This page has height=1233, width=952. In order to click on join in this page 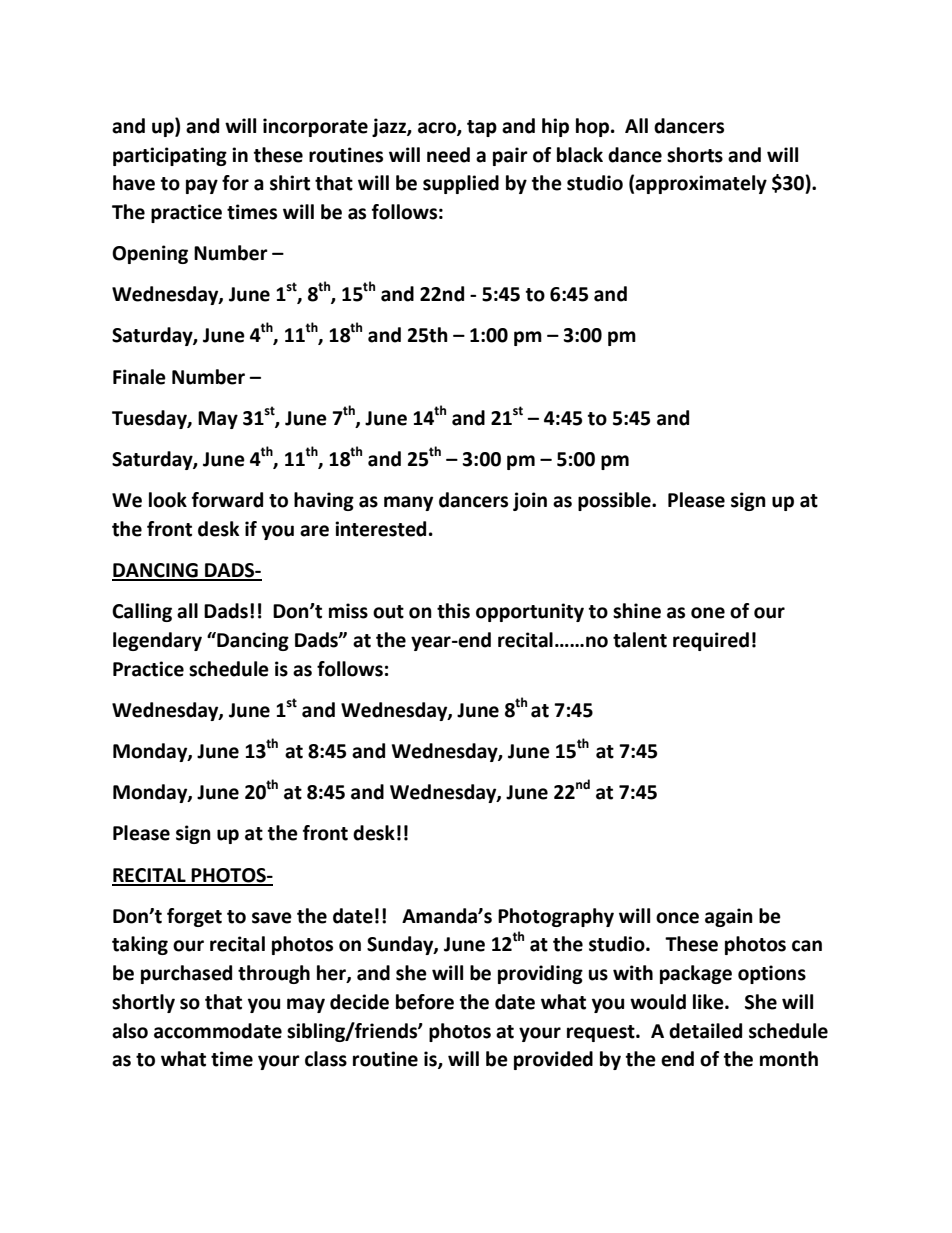, I will do `click(530, 501)`.
